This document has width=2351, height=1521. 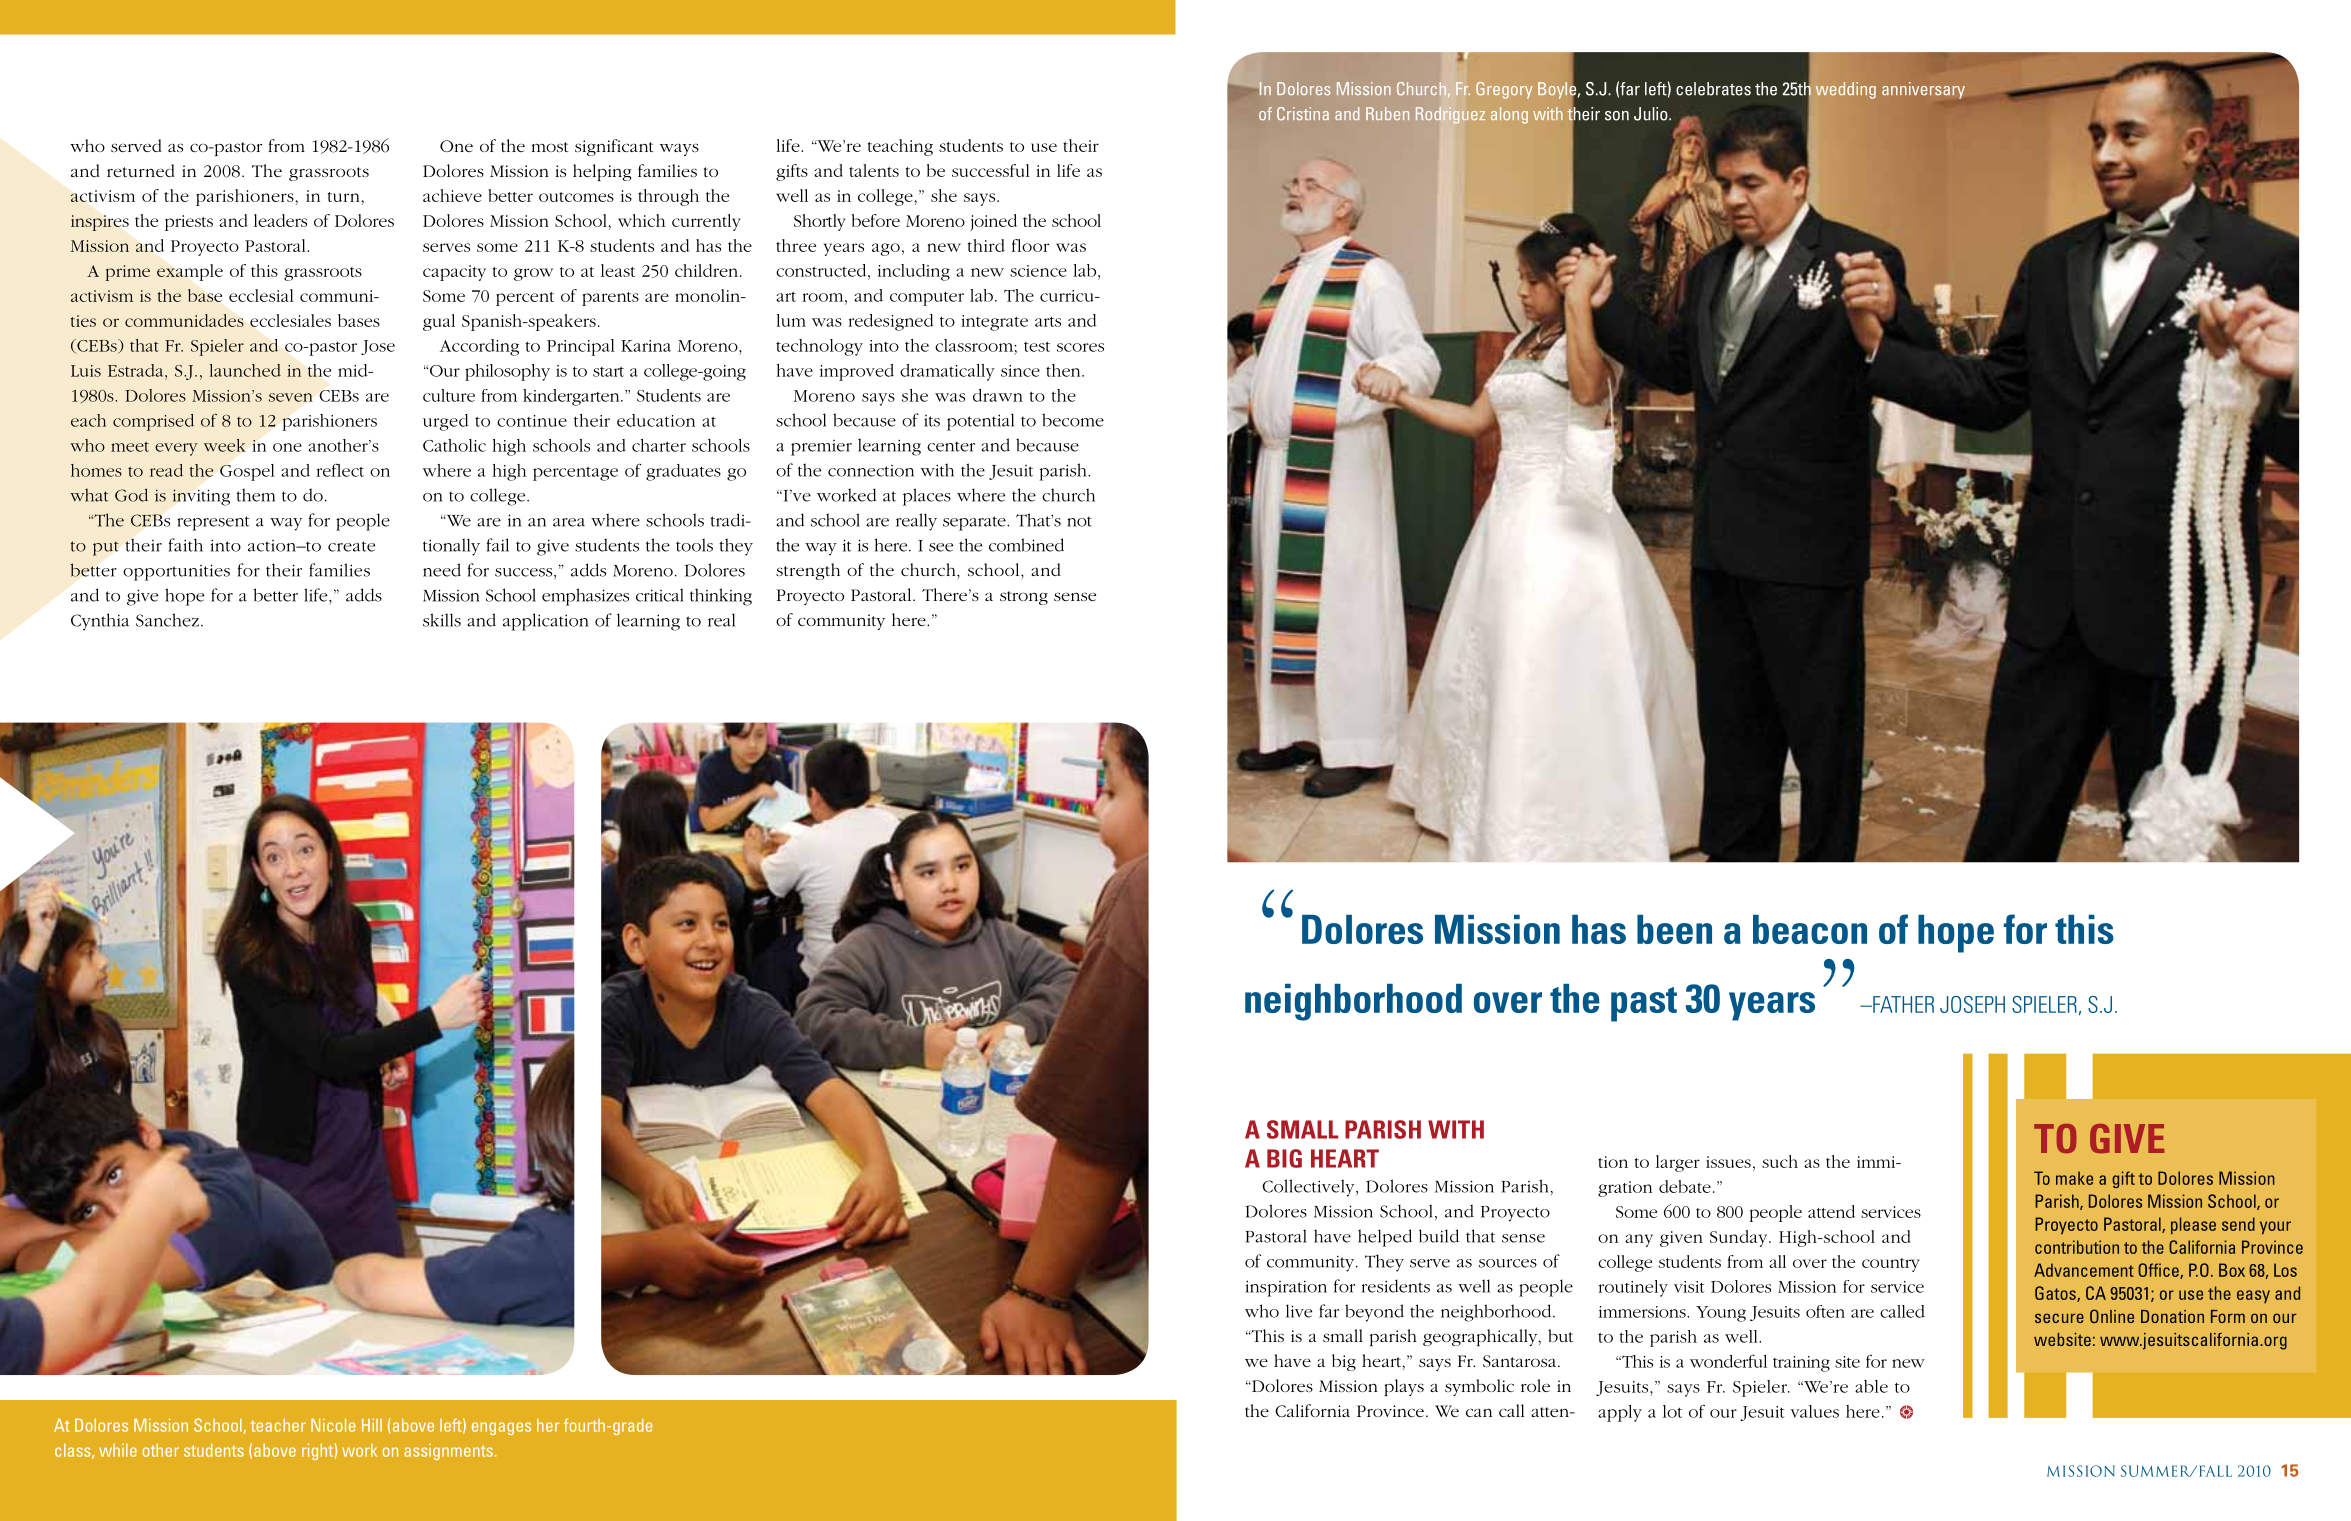 I want to click on most, so click(x=549, y=147).
